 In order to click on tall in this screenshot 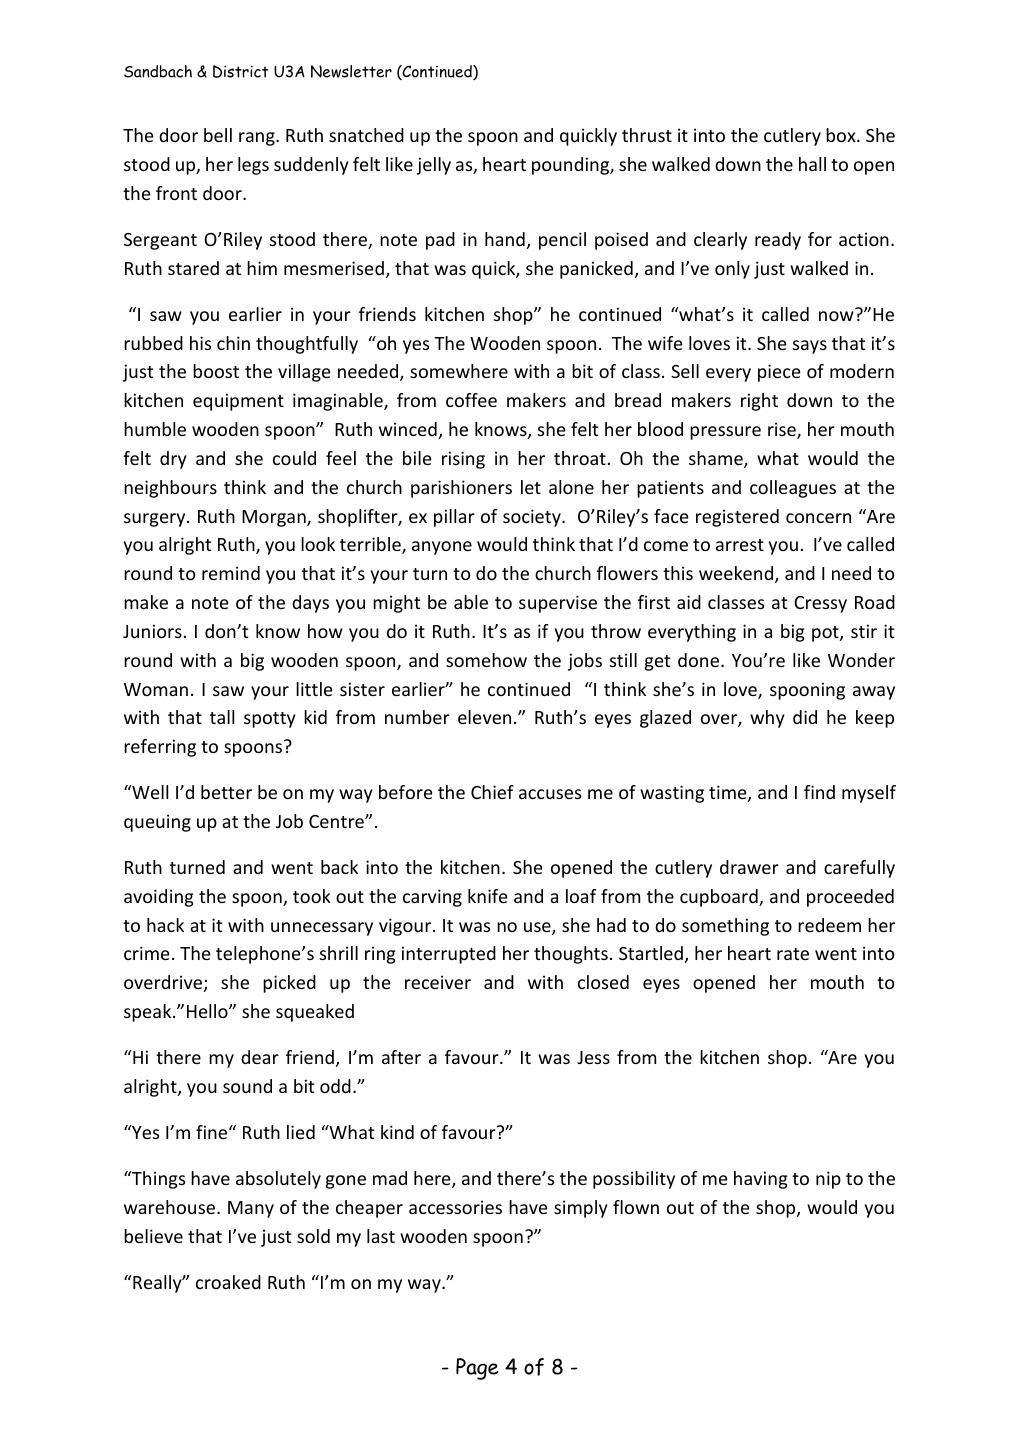, I will do `click(222, 717)`.
